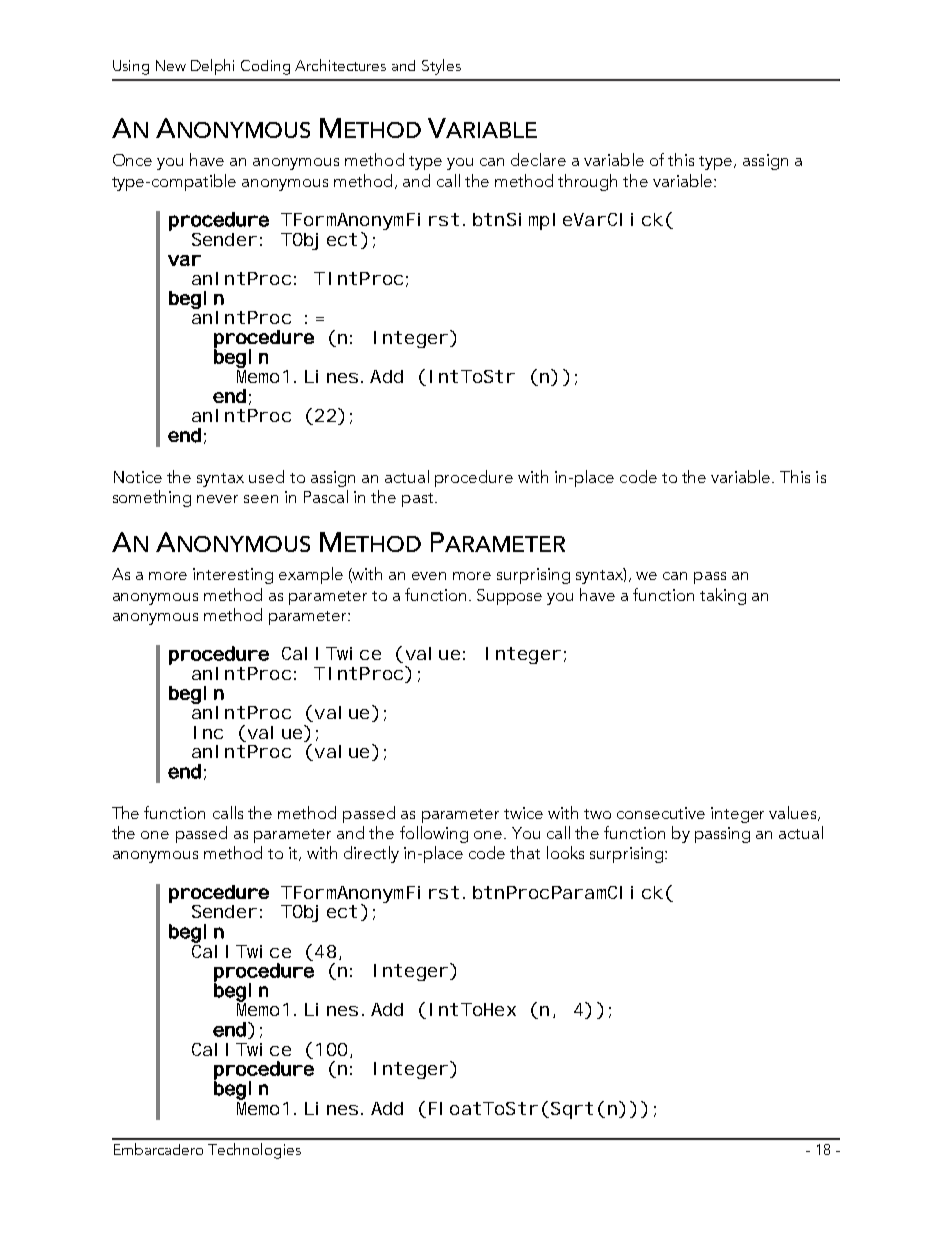  I want to click on past, so click(419, 500).
